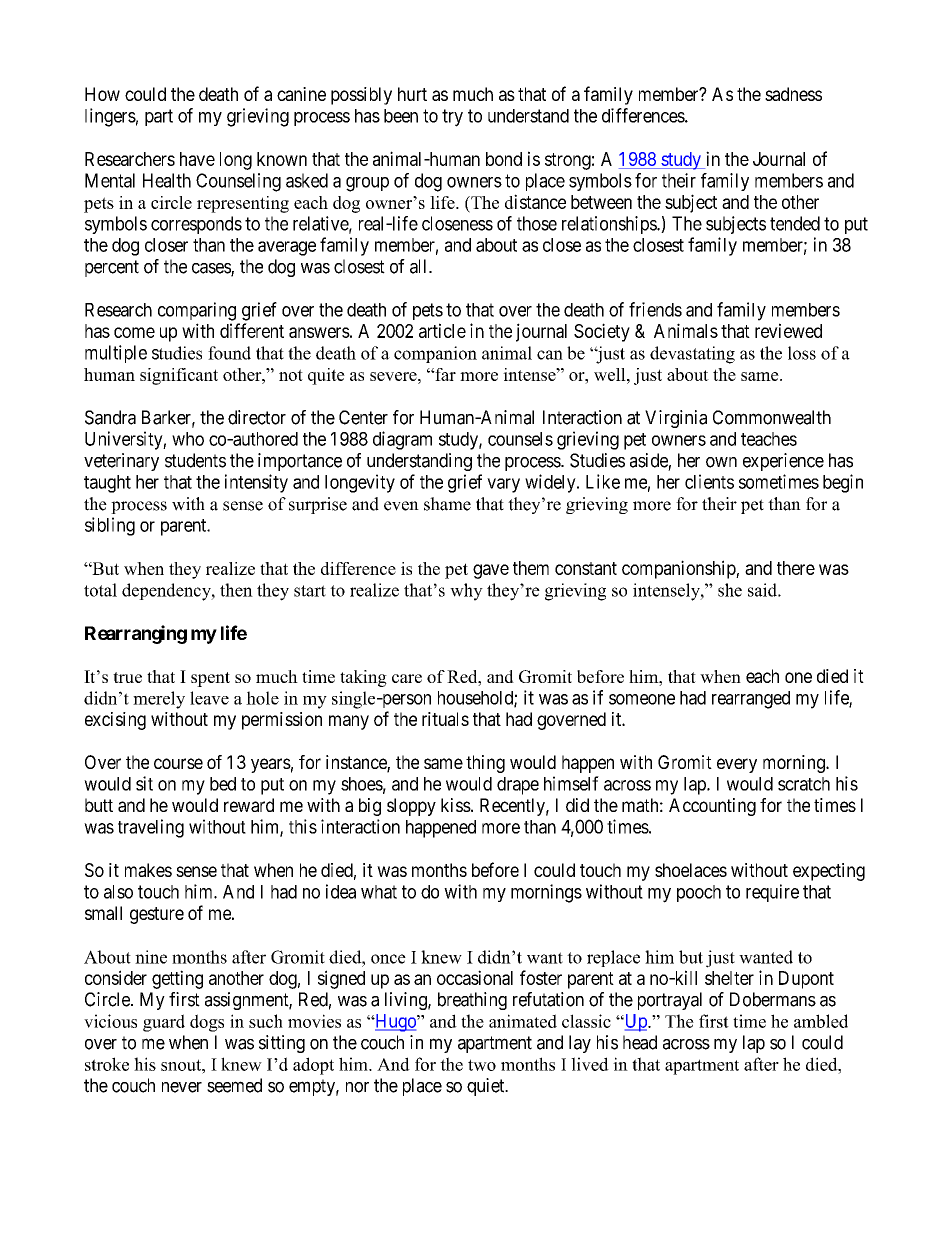 The image size is (952, 1233). What do you see at coordinates (197, 159) in the document?
I see `have` at bounding box center [197, 159].
